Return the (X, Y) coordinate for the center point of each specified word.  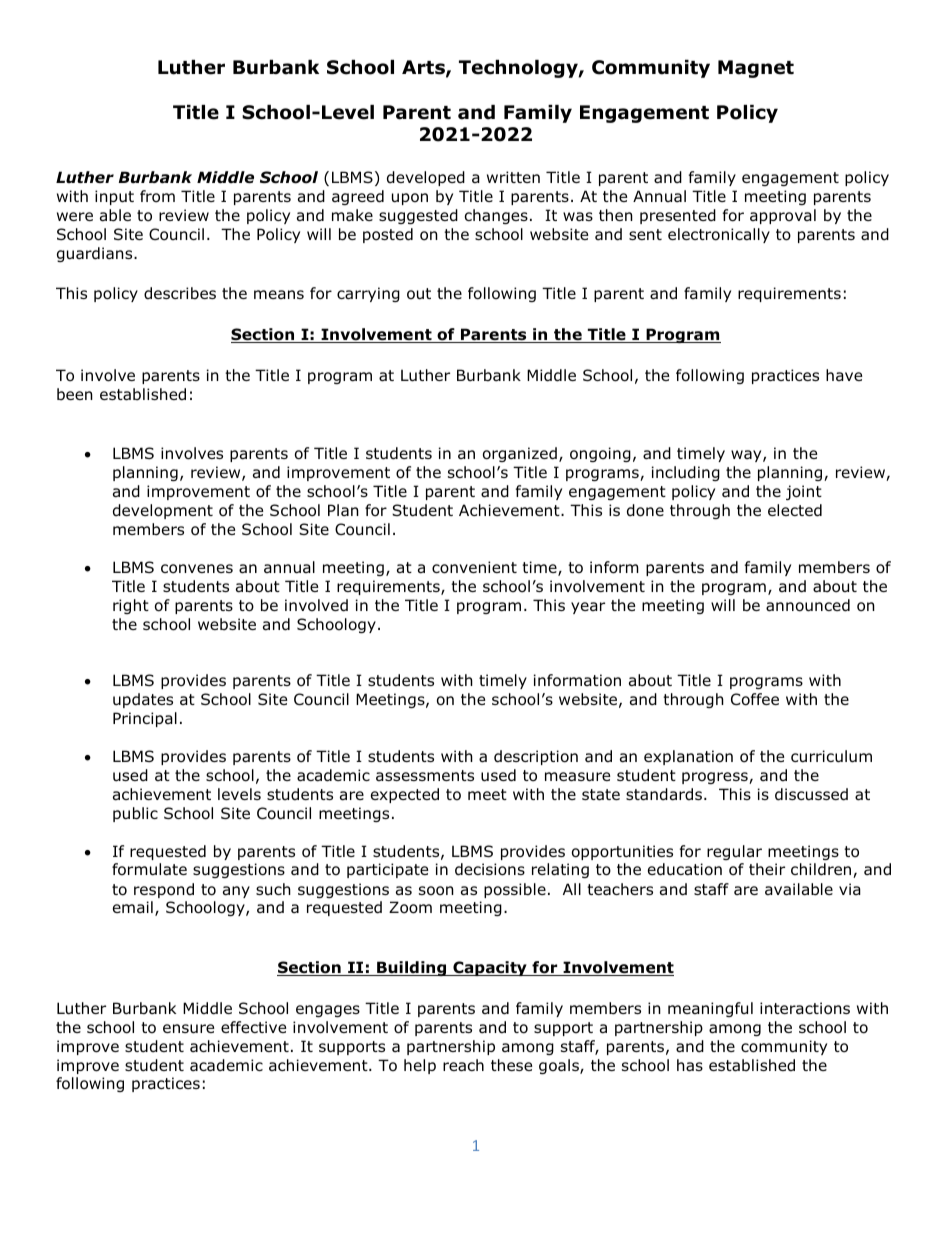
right (131, 606)
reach (463, 1065)
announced (808, 605)
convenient (474, 567)
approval (783, 216)
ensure (188, 1029)
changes (496, 216)
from (157, 196)
